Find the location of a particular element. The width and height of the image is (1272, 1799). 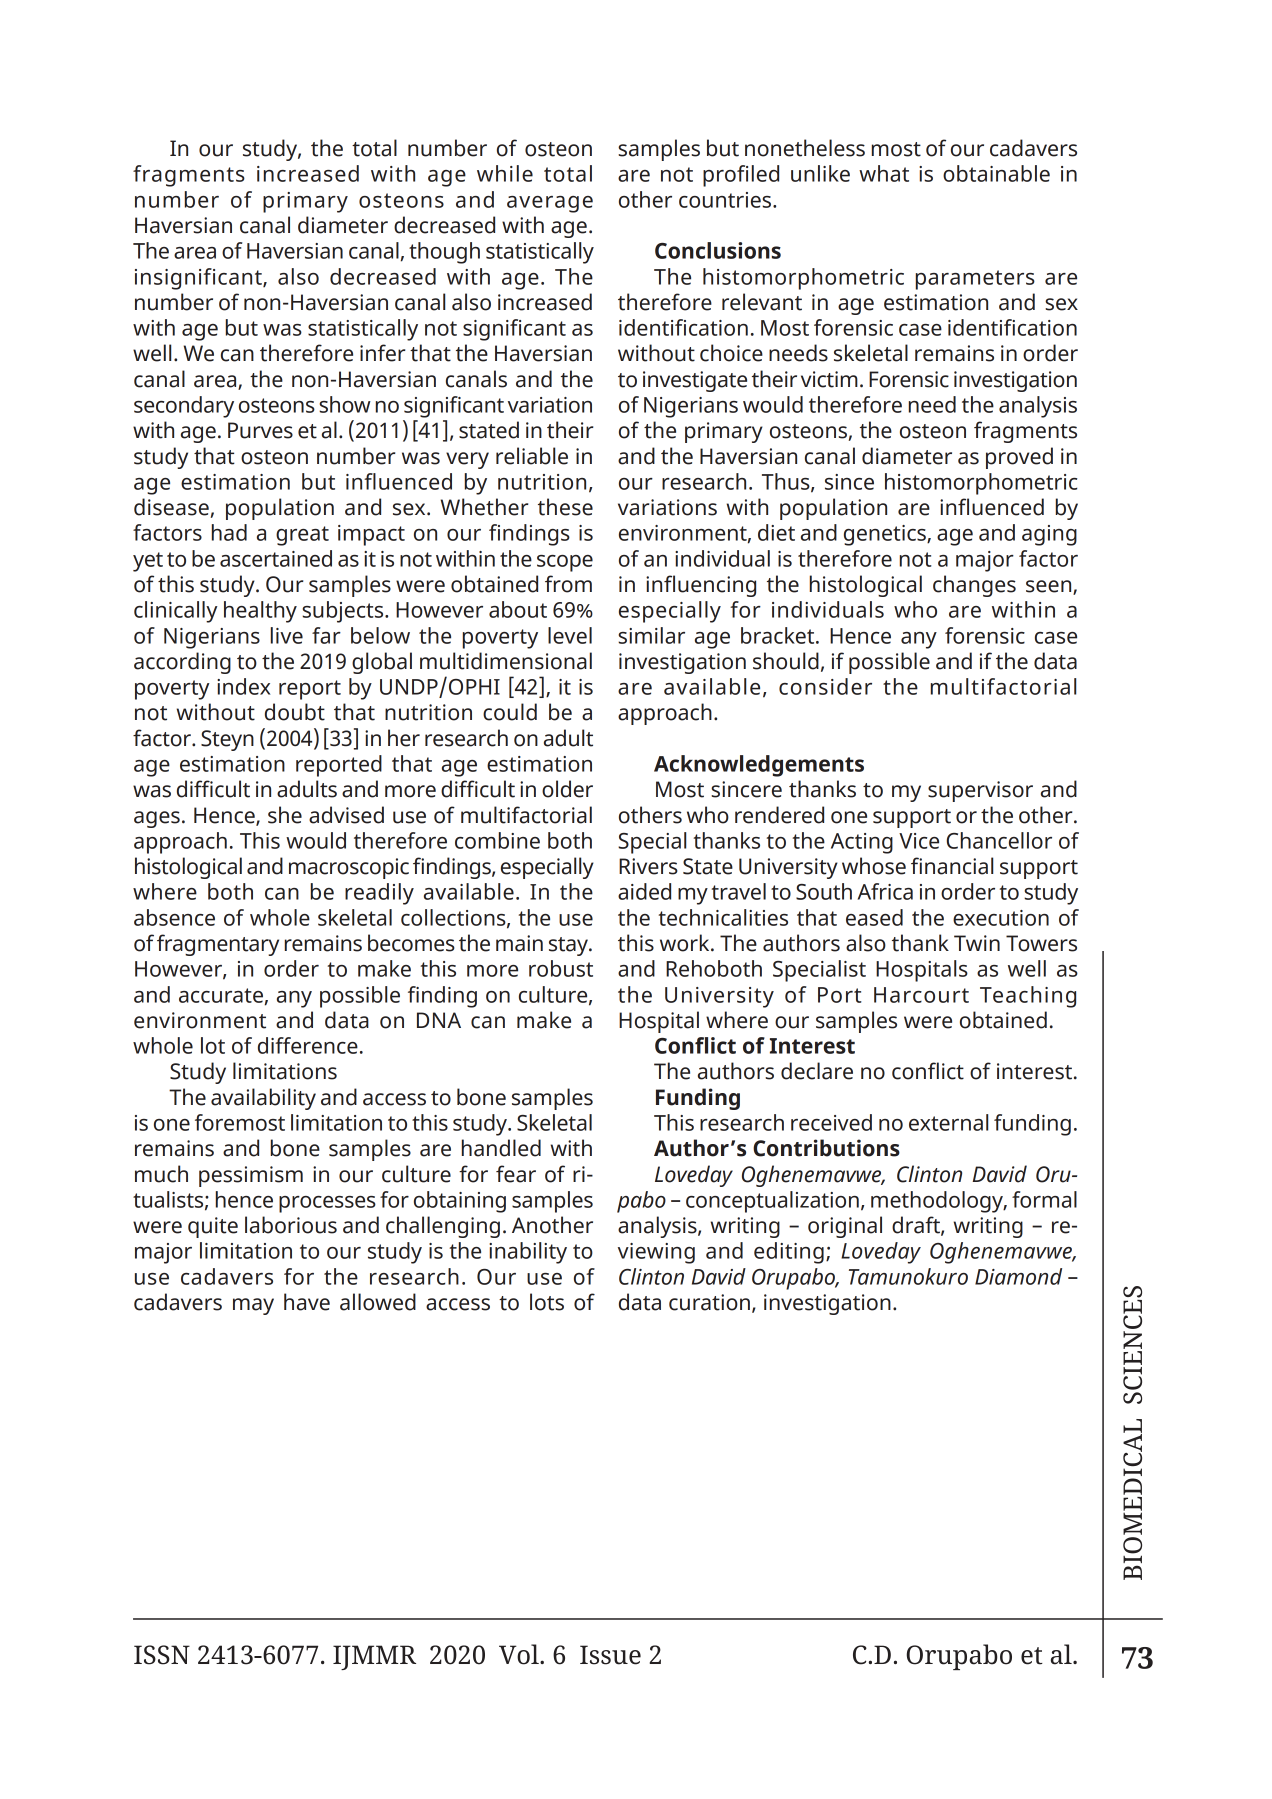

laborious is located at coordinates (291, 1225).
